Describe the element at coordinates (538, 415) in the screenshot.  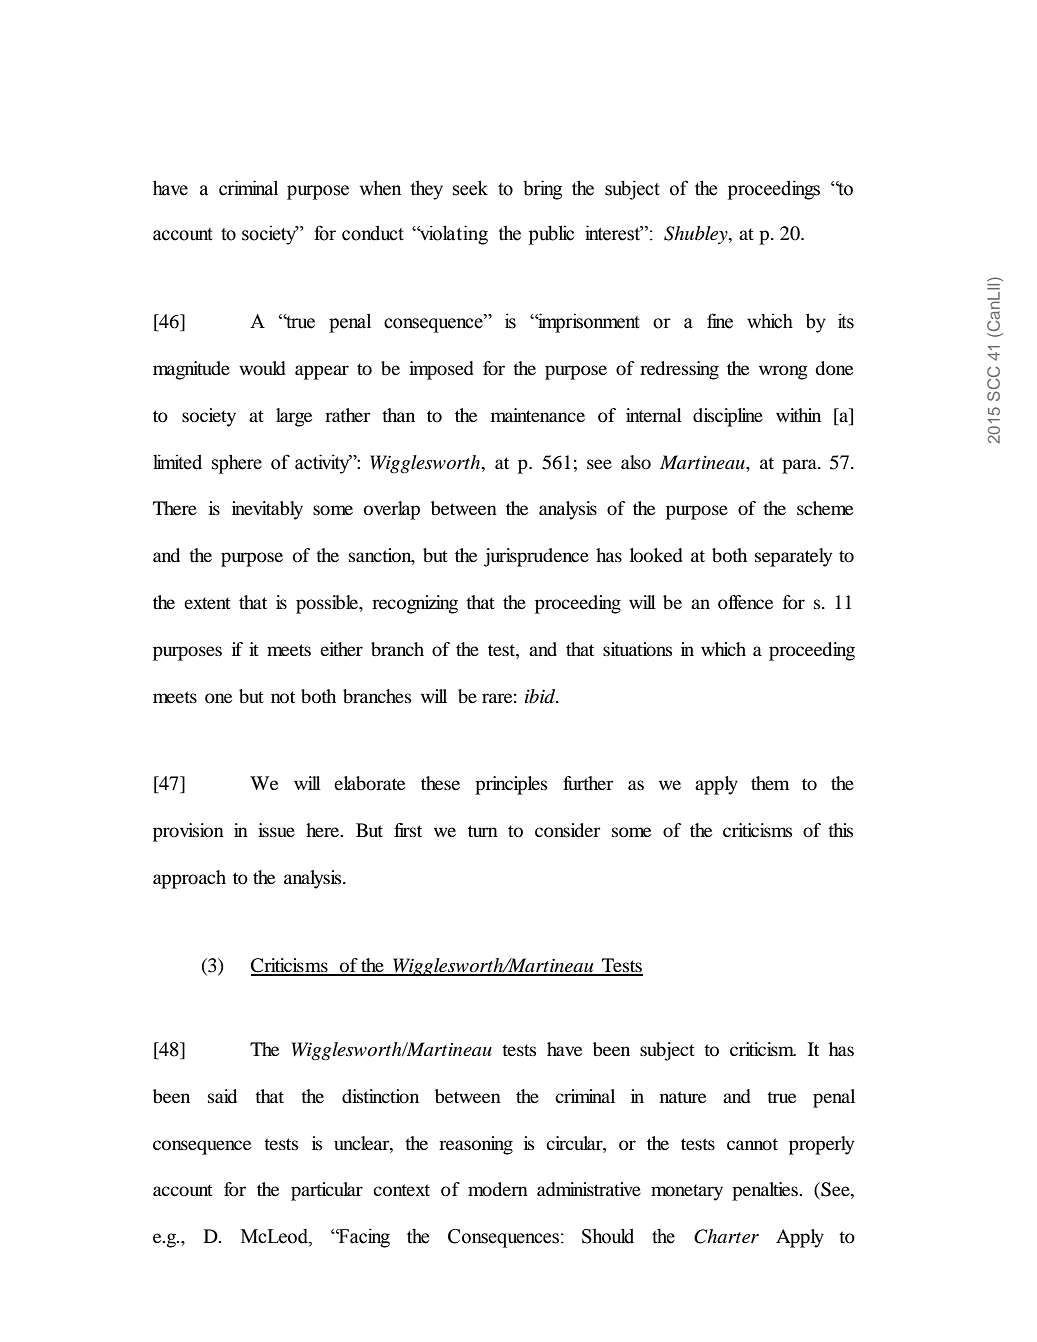
I see `maintenance` at that location.
